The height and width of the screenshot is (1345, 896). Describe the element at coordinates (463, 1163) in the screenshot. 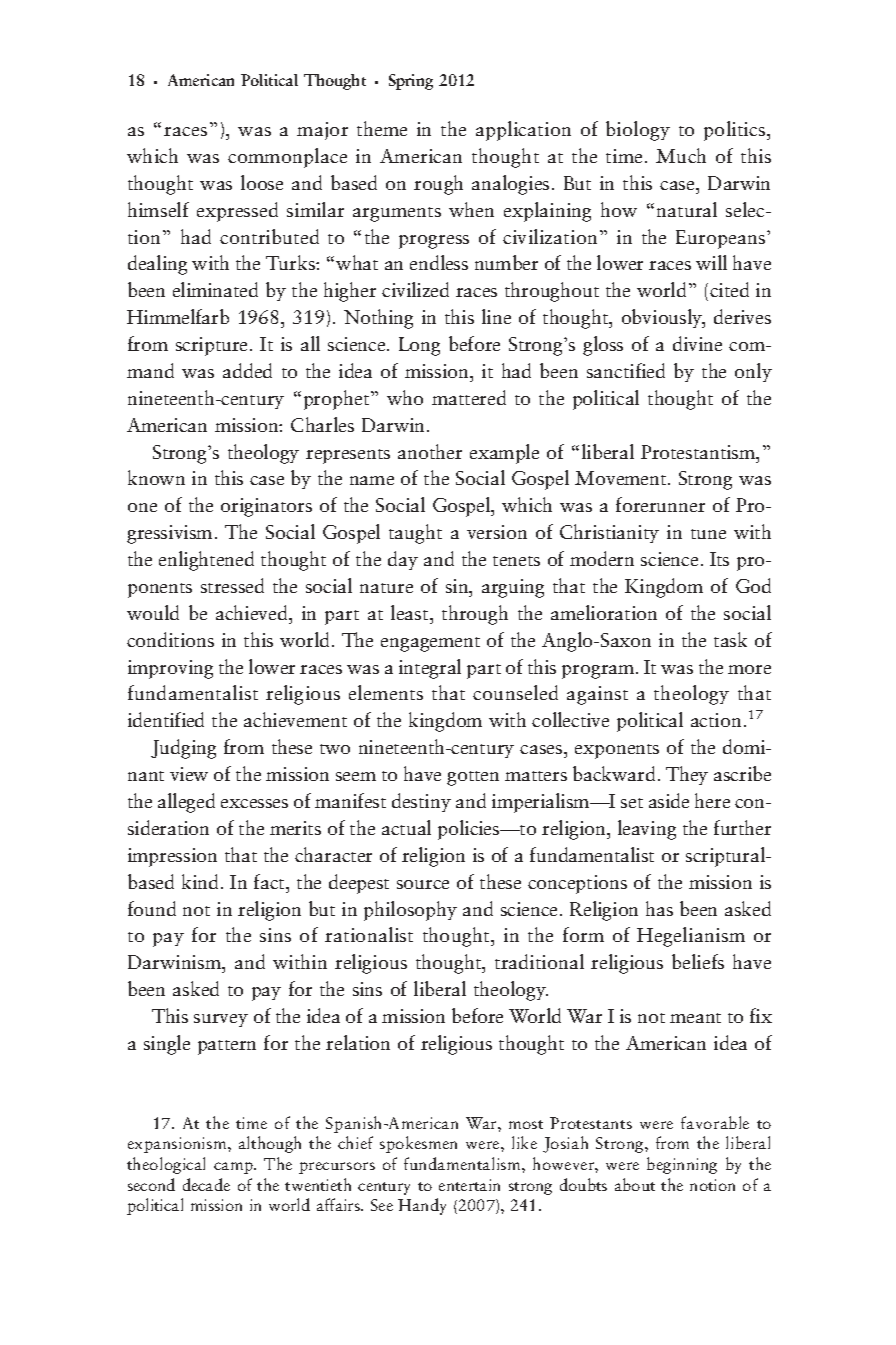

I see `fundamentalism` at that location.
